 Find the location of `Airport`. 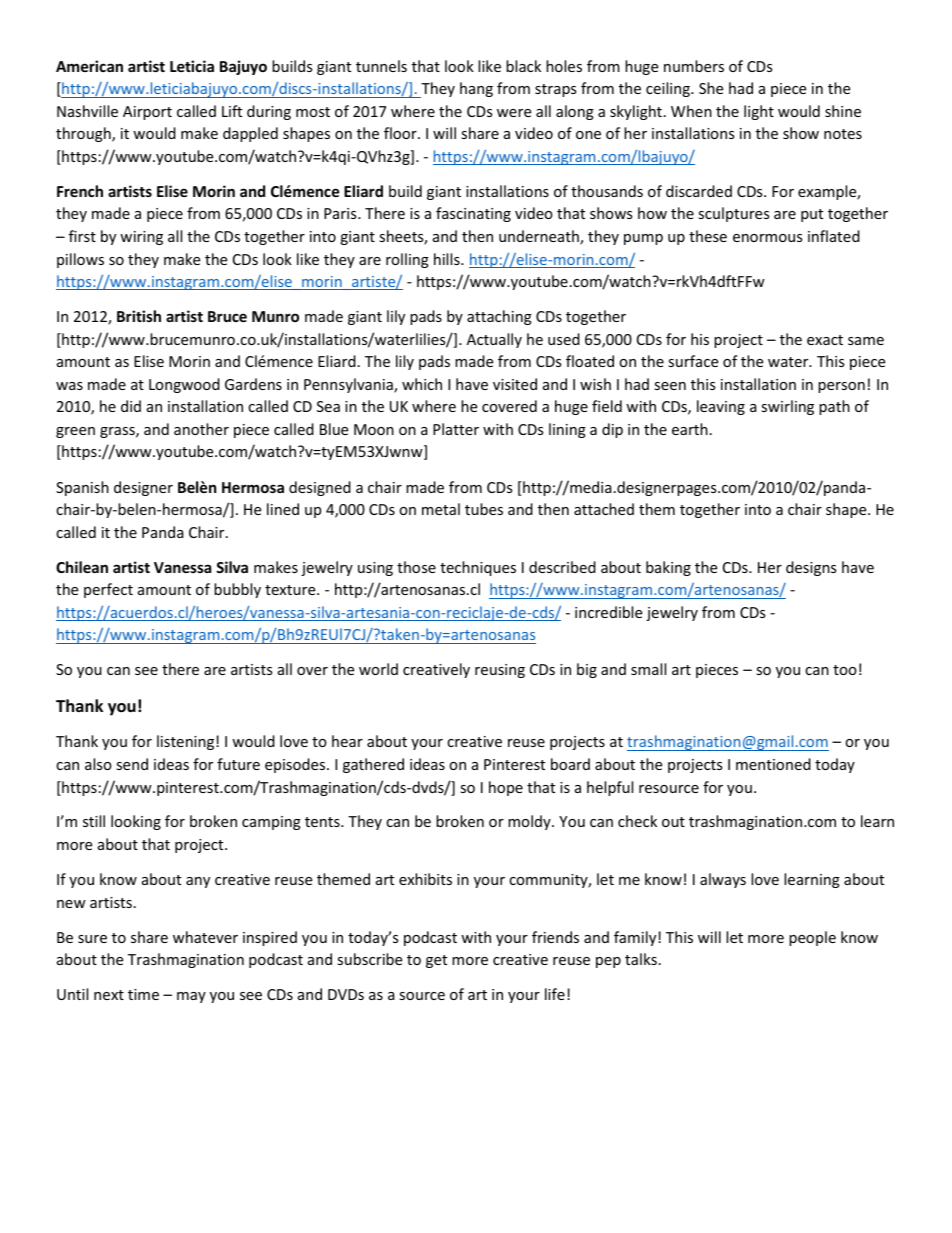

Airport is located at coordinates (147, 113).
